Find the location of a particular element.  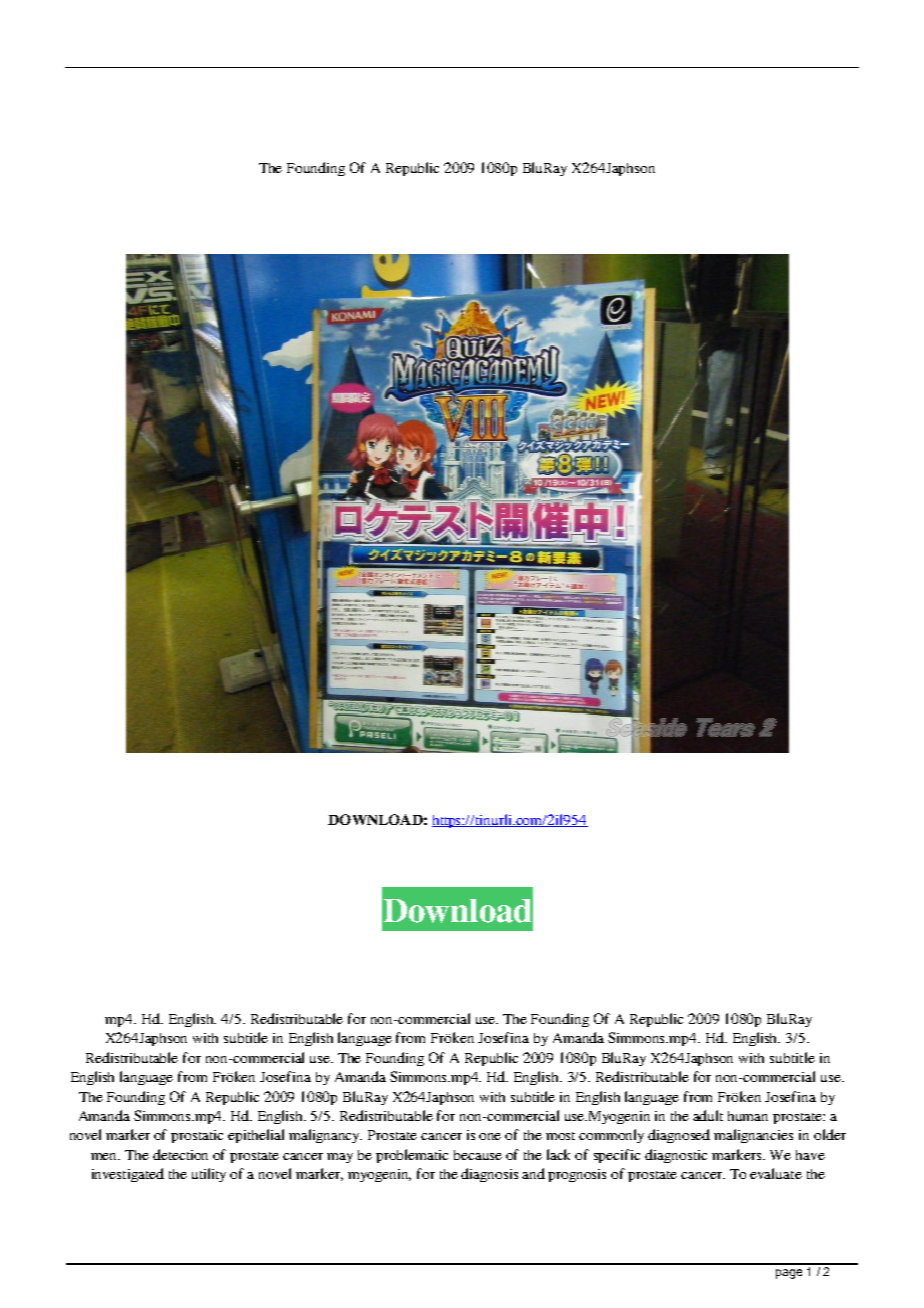

prognosis is located at coordinates (577, 1175).
